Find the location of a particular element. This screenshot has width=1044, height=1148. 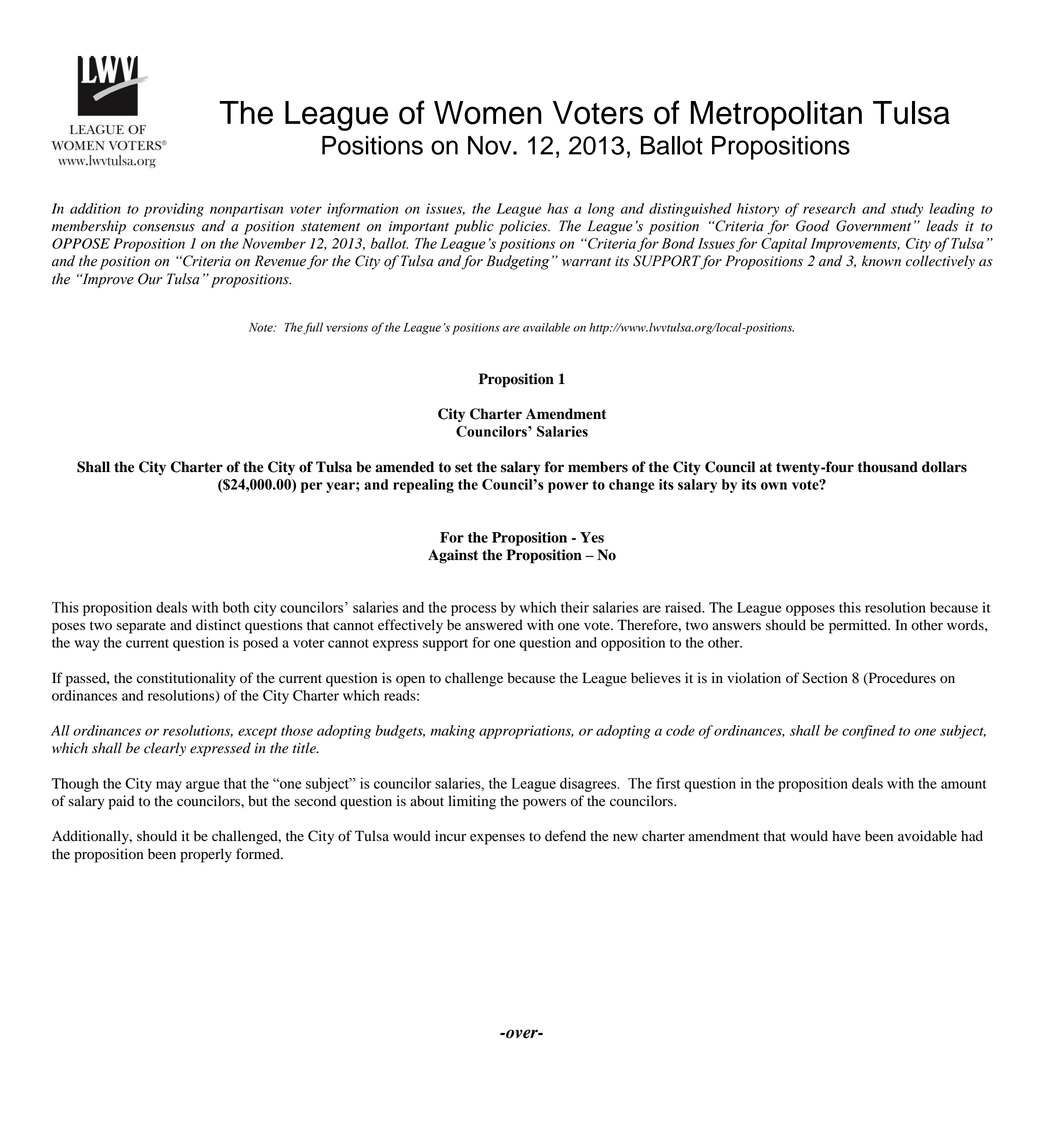

properly is located at coordinates (206, 855).
